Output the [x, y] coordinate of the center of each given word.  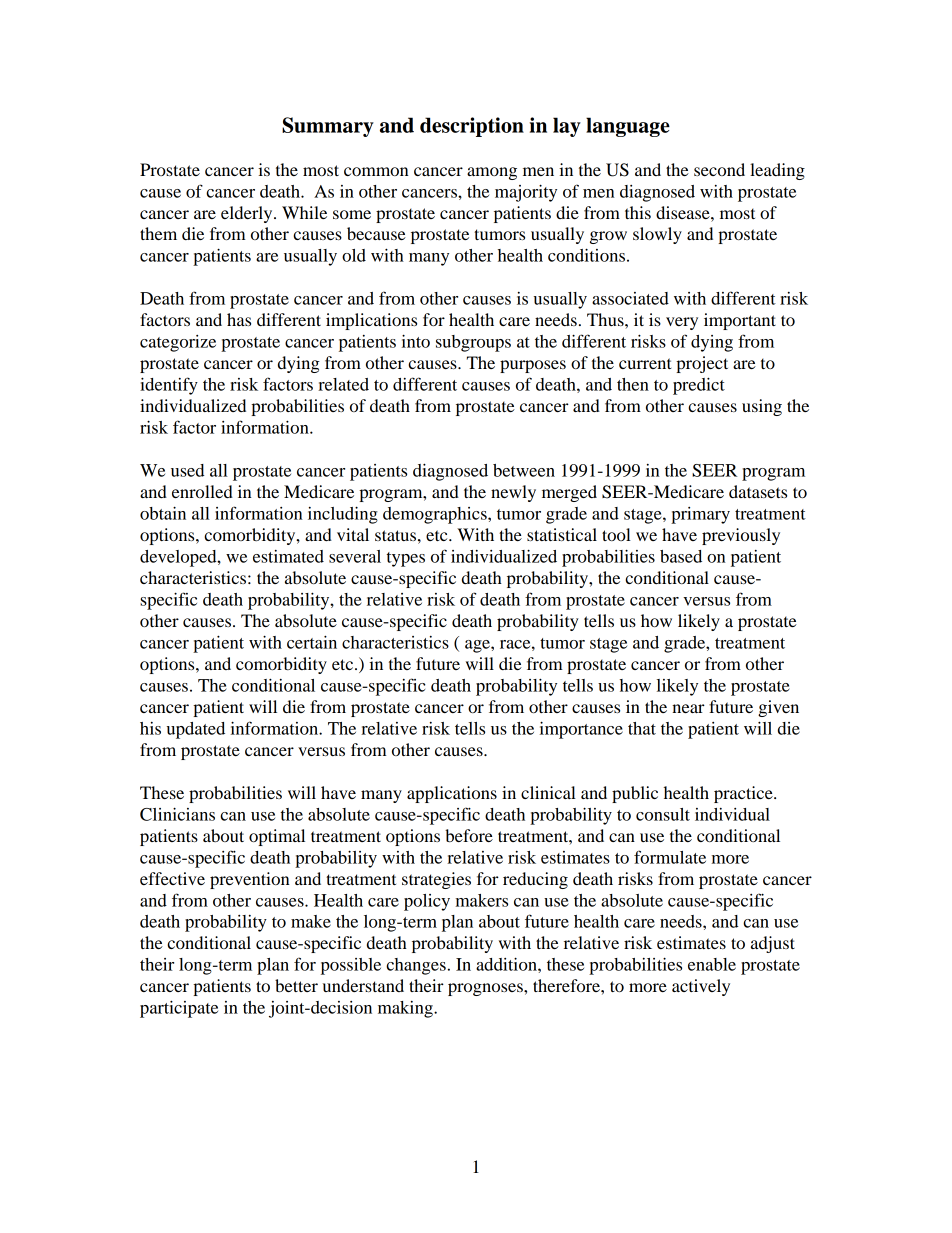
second [719, 169]
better [296, 985]
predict [699, 386]
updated [196, 730]
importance [581, 730]
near [688, 708]
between [524, 470]
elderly [248, 214]
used [187, 470]
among [492, 173]
